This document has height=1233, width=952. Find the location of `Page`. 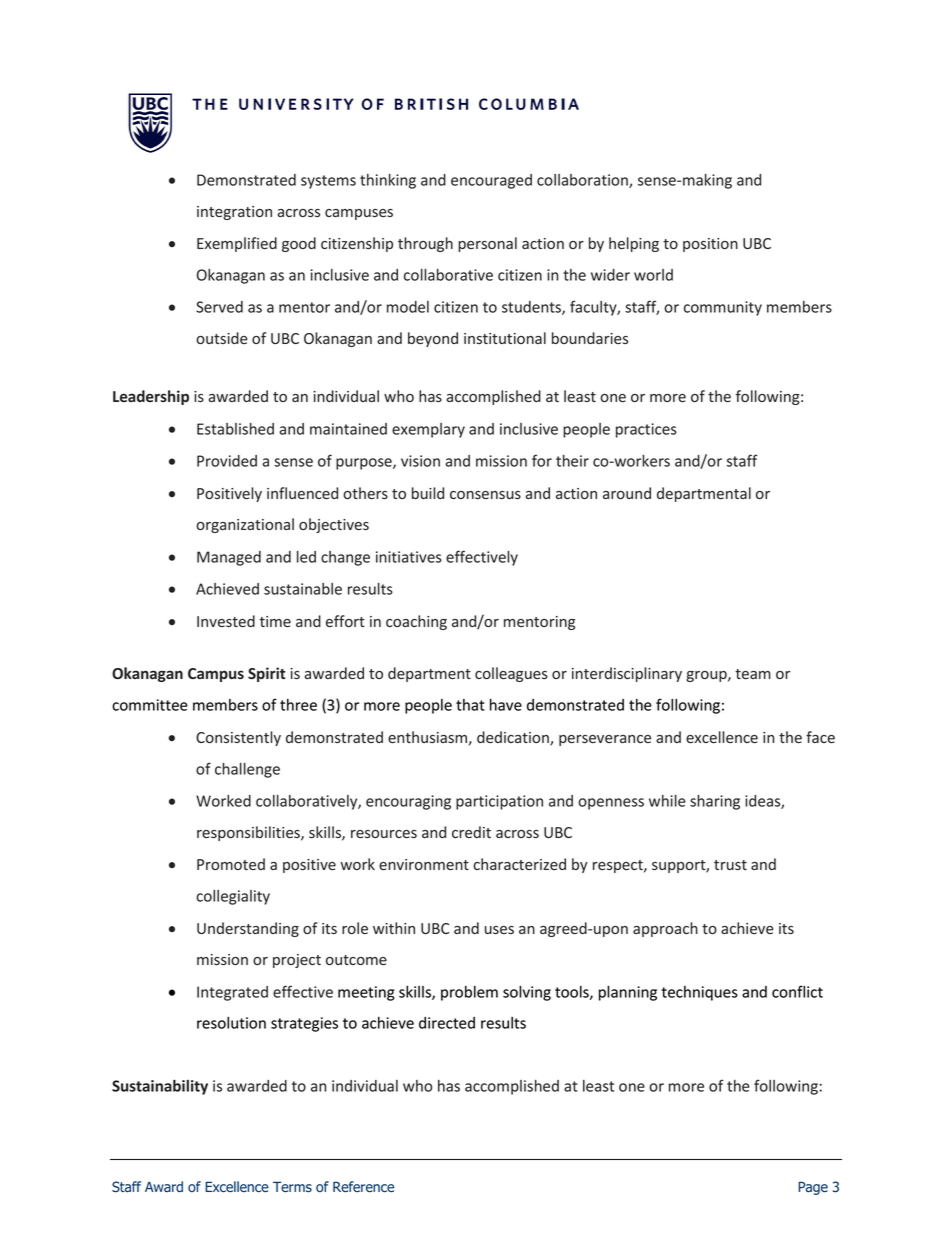

Page is located at coordinates (813, 1188).
